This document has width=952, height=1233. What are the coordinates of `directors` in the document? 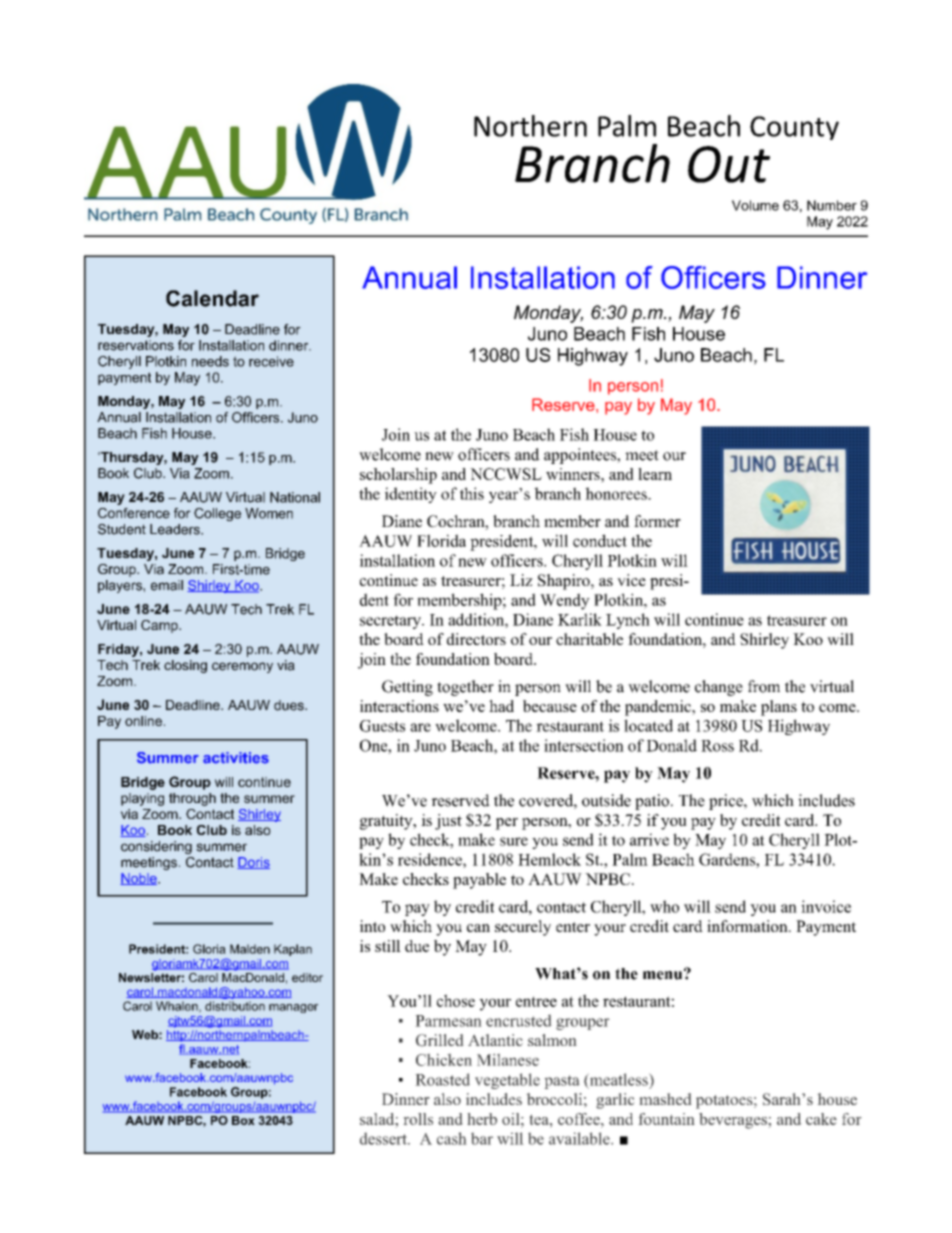 It's located at (476, 639).
